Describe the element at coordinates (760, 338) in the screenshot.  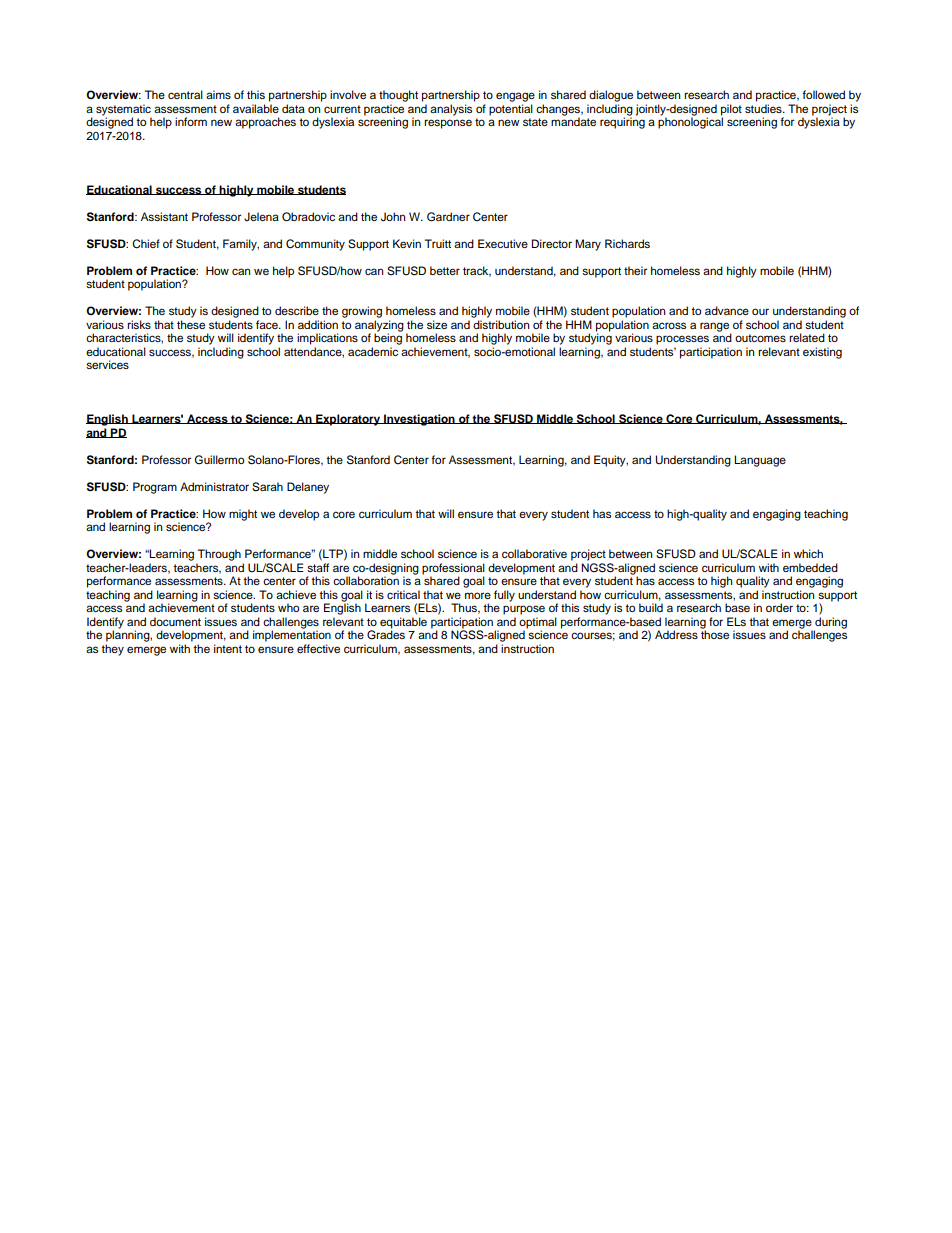
I see `outcomes` at that location.
